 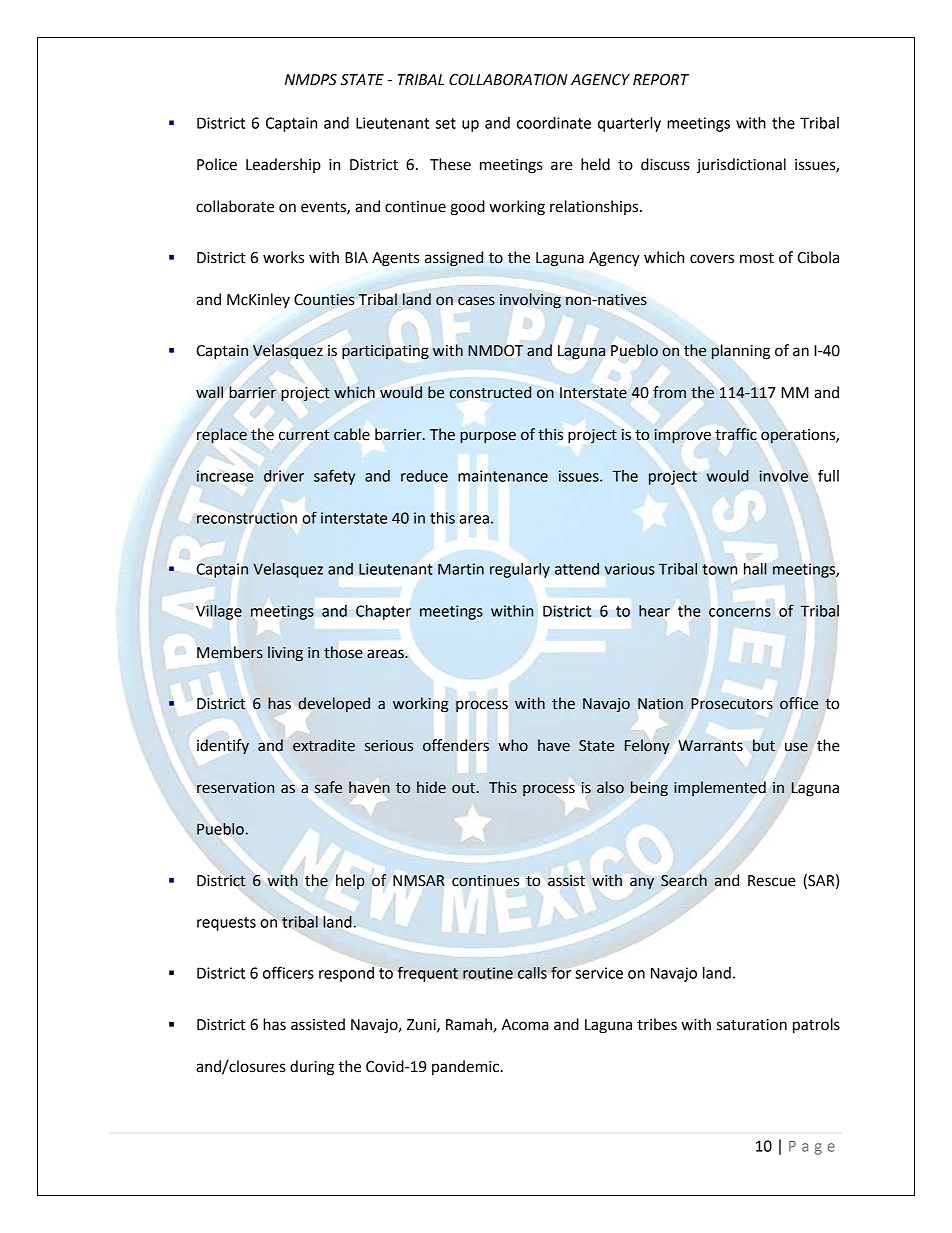 I want to click on traffic, so click(x=736, y=434).
